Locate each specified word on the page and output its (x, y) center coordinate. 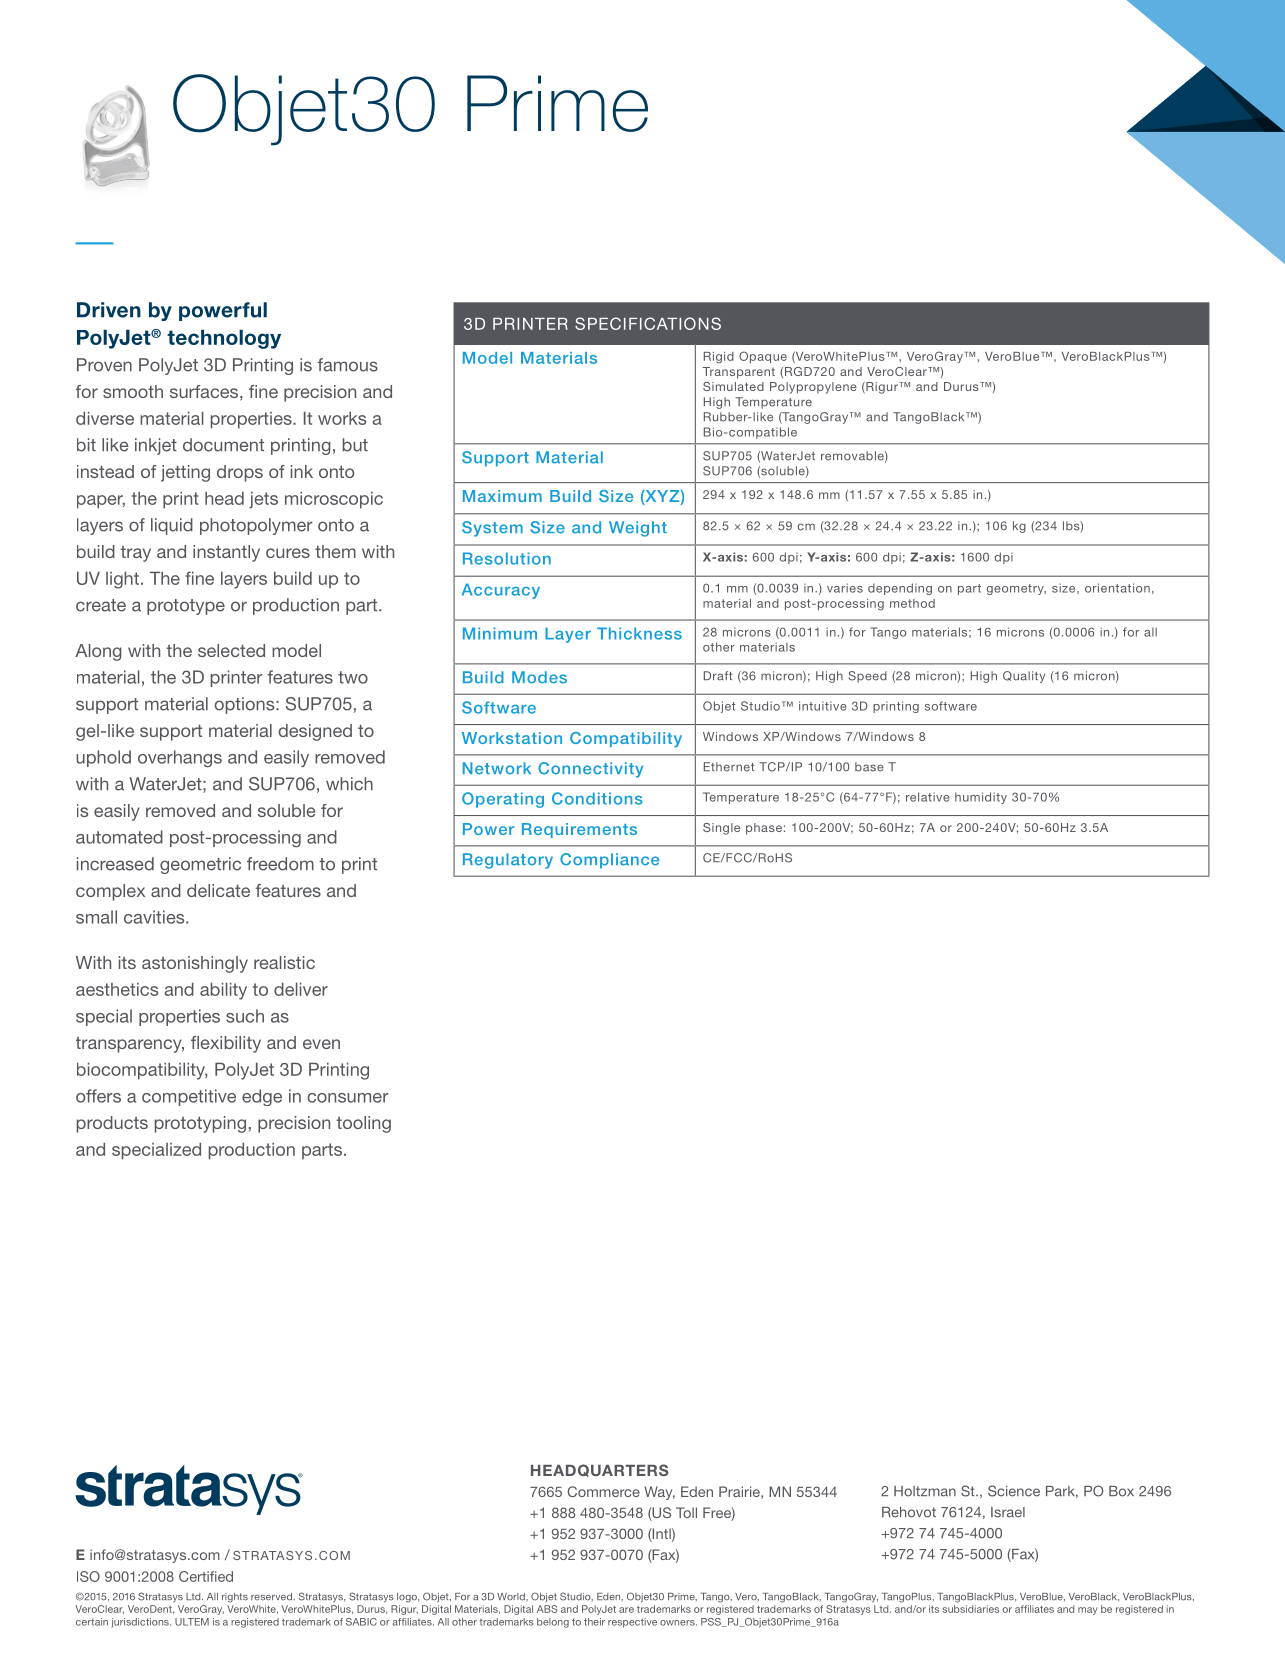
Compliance (609, 861)
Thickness (639, 633)
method (912, 603)
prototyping (200, 1124)
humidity (981, 798)
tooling (363, 1124)
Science (1014, 1491)
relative (928, 797)
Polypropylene (813, 388)
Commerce (603, 1491)
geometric (200, 865)
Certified (206, 1576)
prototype (186, 607)
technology (224, 339)
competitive (189, 1097)
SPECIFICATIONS (648, 323)
